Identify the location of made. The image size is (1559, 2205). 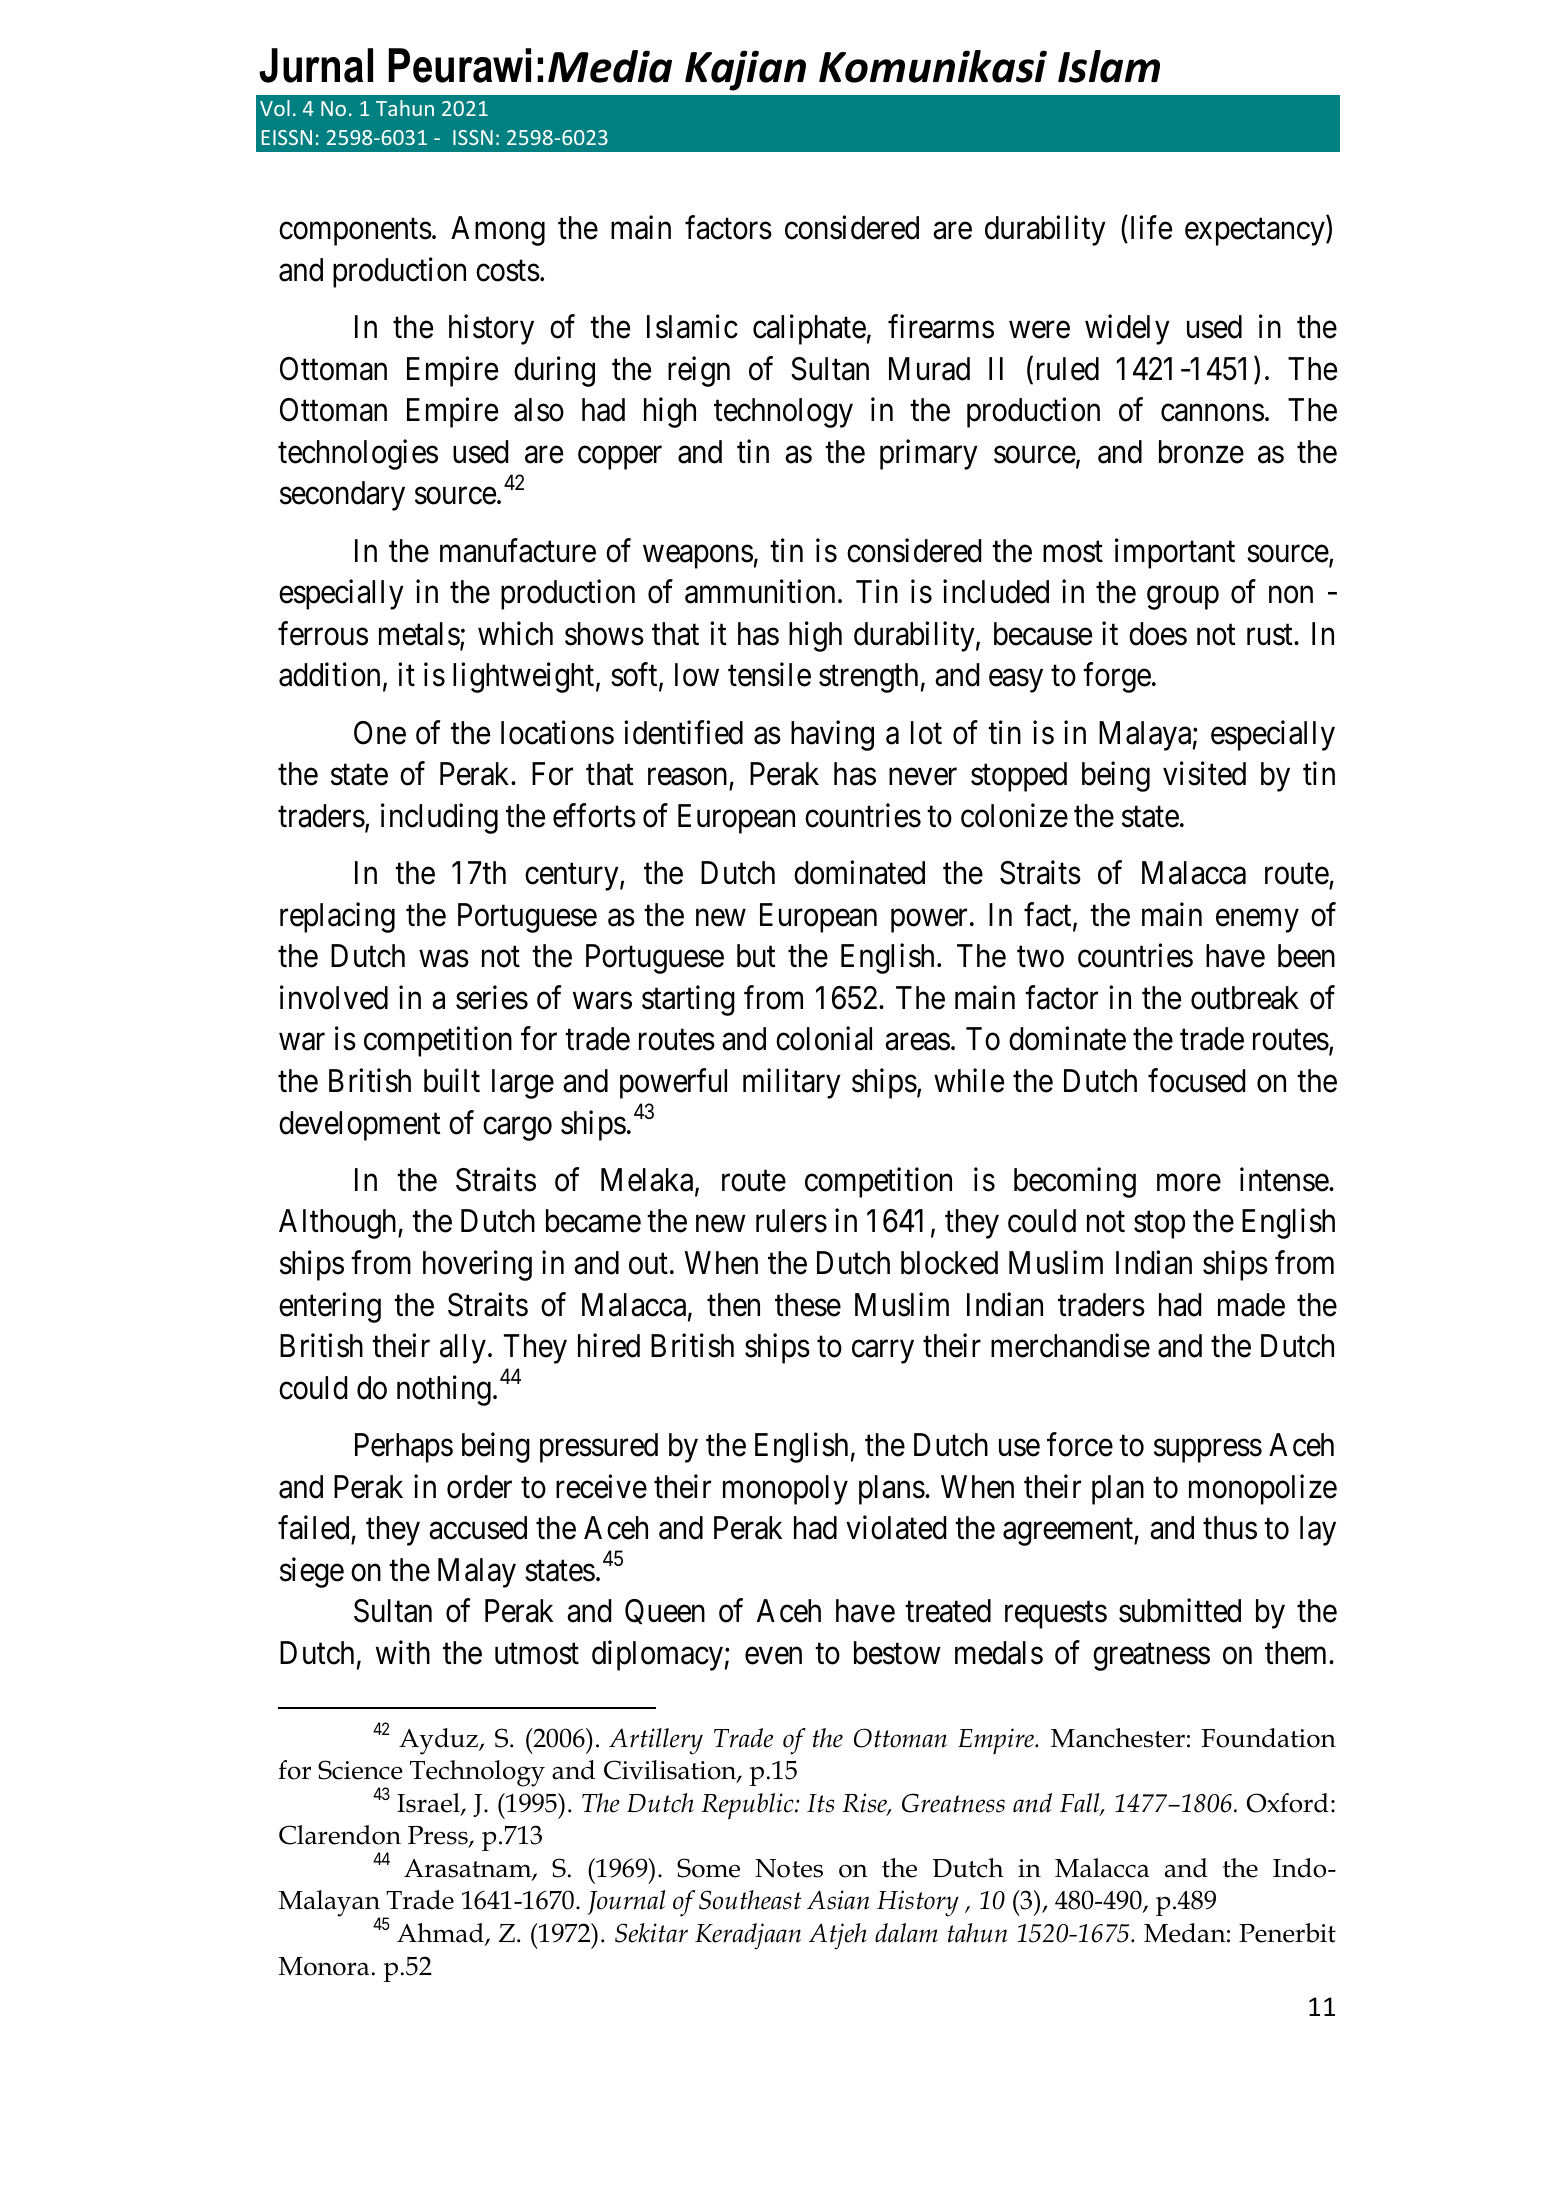
(1251, 1305).
